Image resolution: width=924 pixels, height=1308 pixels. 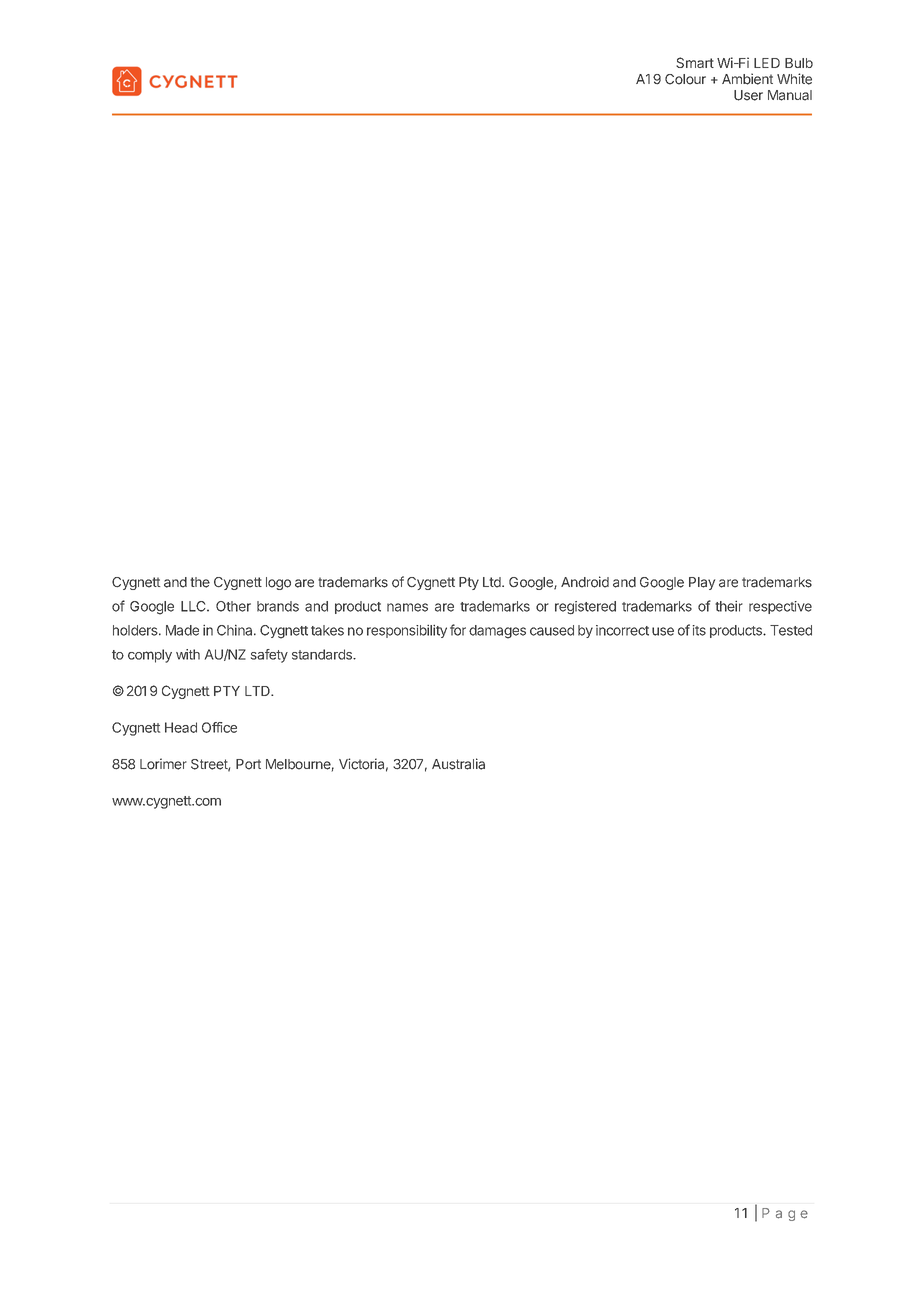 What do you see at coordinates (747, 79) in the image?
I see `Ambient` at bounding box center [747, 79].
